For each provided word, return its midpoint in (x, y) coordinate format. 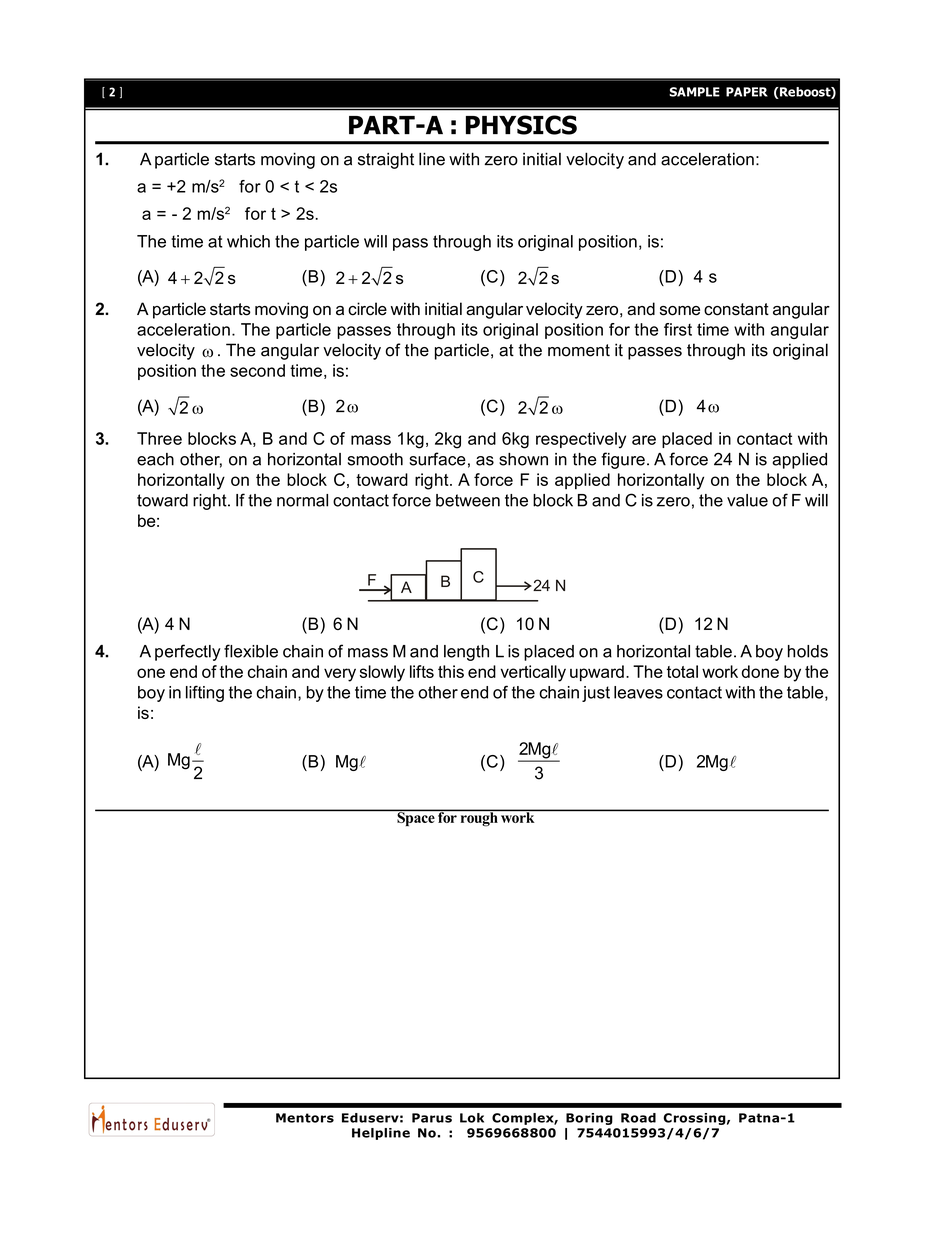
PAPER (747, 92)
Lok (472, 1118)
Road (638, 1118)
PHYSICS (521, 125)
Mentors (305, 1118)
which (248, 241)
